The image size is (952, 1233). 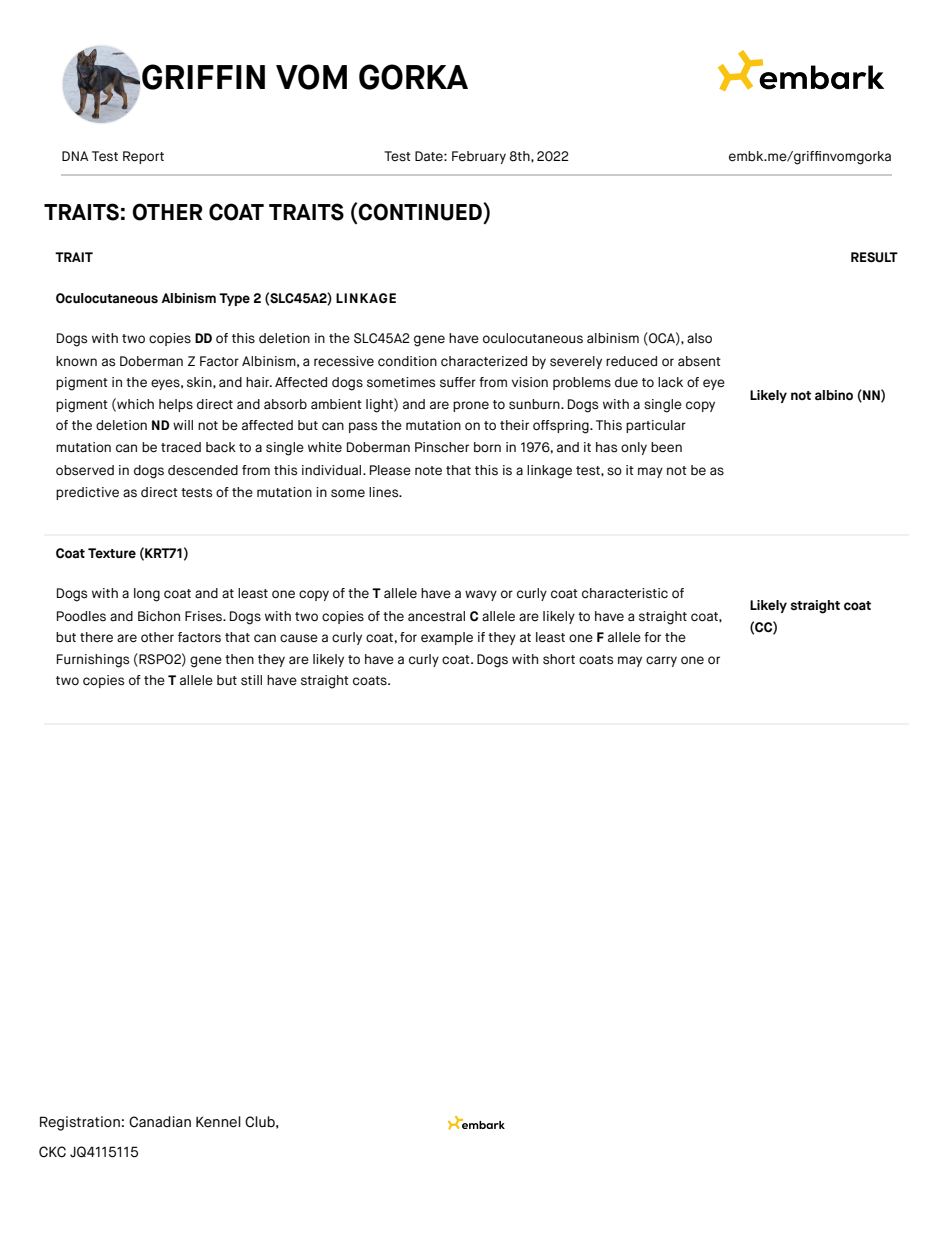 What do you see at coordinates (447, 638) in the image?
I see `example` at bounding box center [447, 638].
